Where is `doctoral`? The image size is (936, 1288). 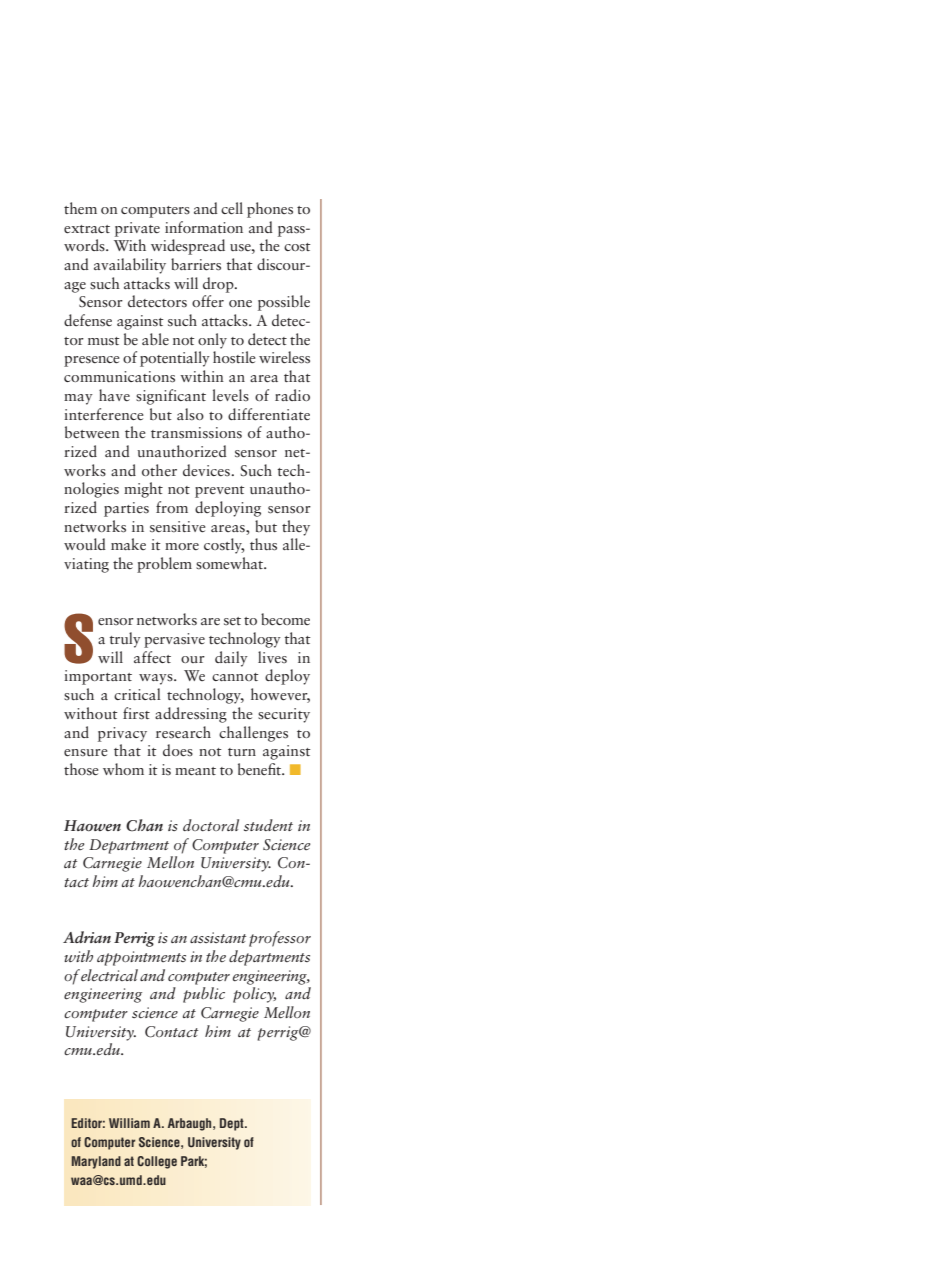
doctoral is located at coordinates (211, 825).
